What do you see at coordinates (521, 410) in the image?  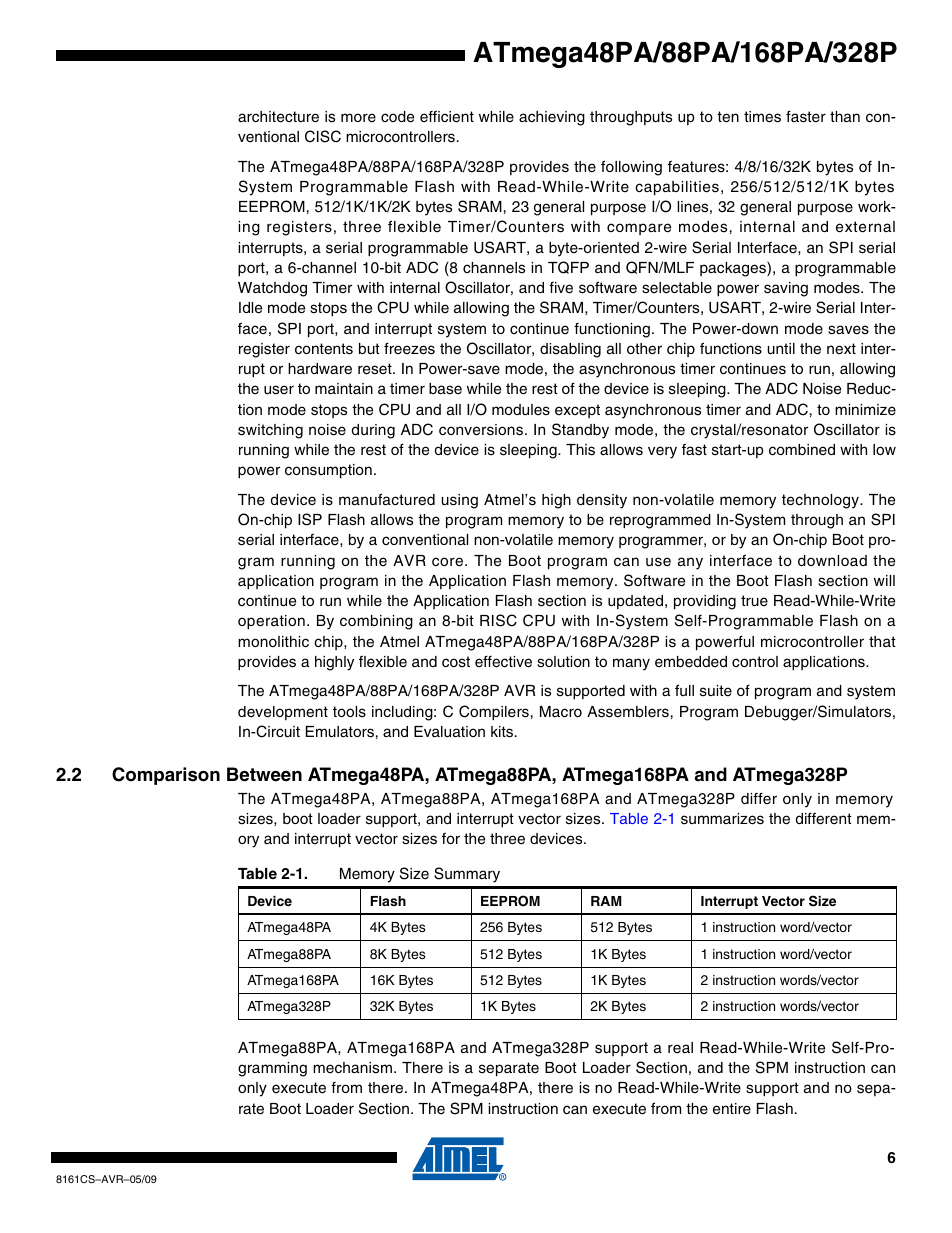 I see `modules` at bounding box center [521, 410].
